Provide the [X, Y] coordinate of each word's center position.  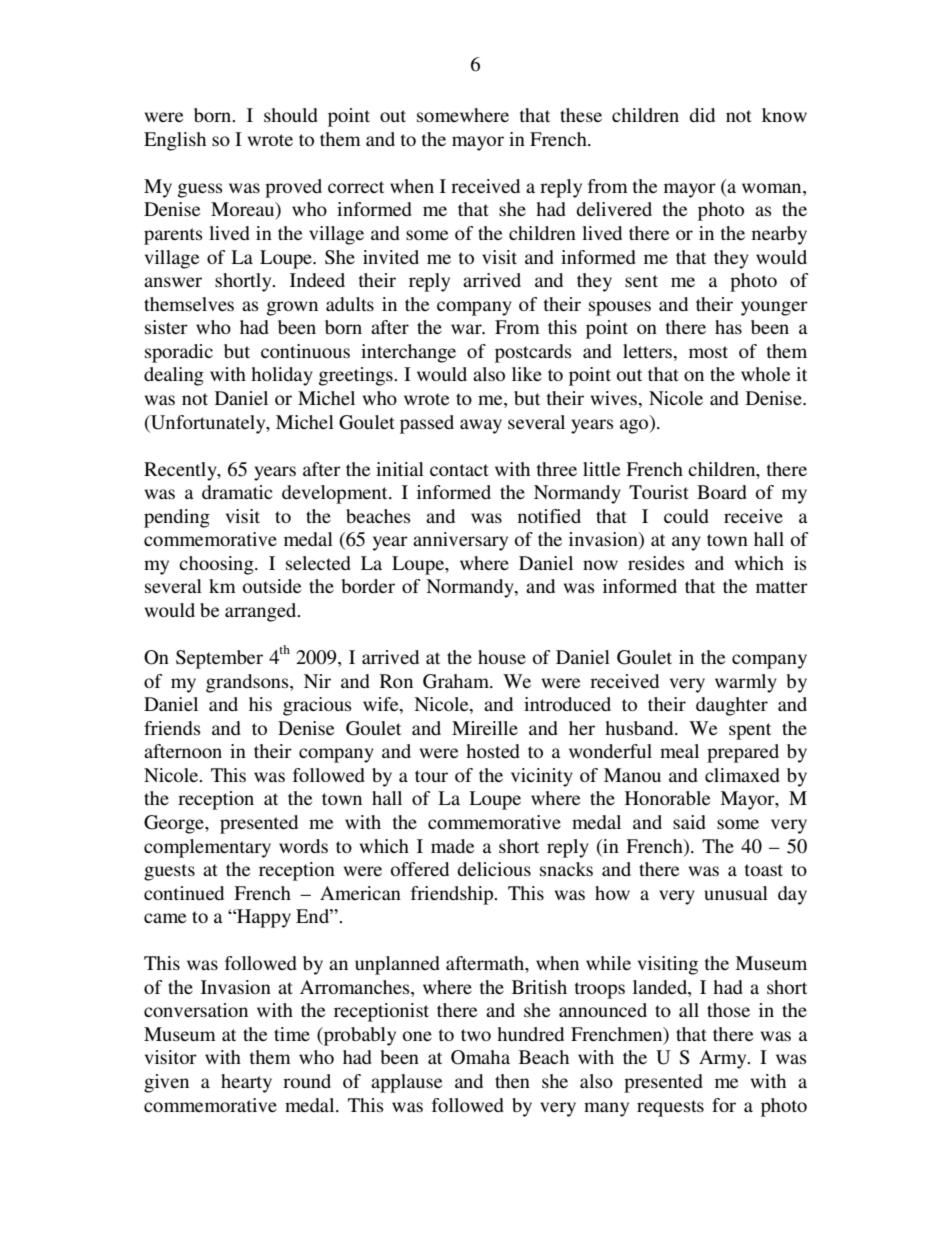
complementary [207, 848]
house [502, 657]
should [291, 115]
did [702, 115]
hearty [246, 1083]
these [581, 115]
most [708, 352]
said [689, 822]
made [452, 846]
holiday [282, 376]
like [527, 374]
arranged [262, 612]
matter [782, 587]
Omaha [480, 1057]
